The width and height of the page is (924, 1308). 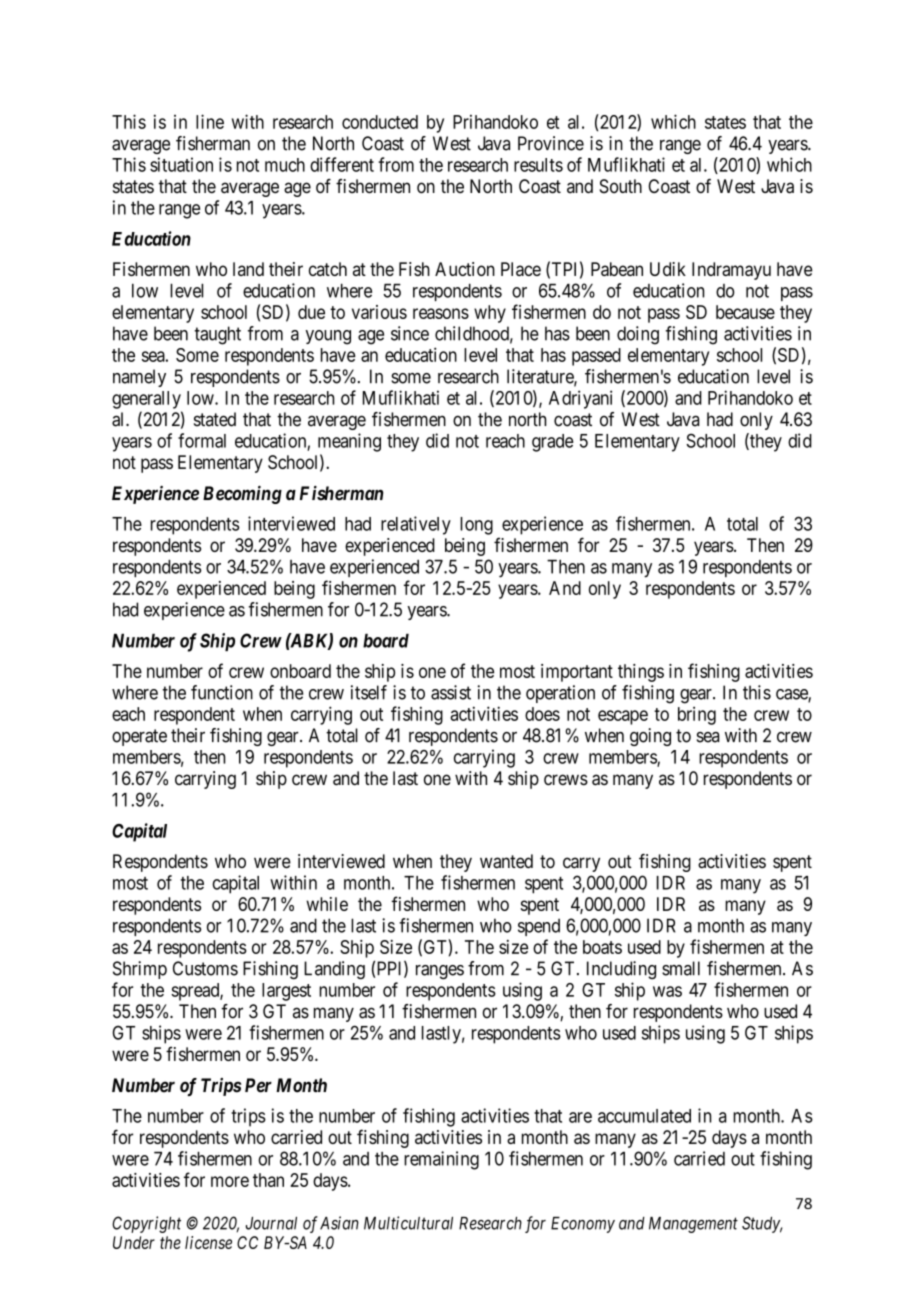 I want to click on boats, so click(x=602, y=947).
